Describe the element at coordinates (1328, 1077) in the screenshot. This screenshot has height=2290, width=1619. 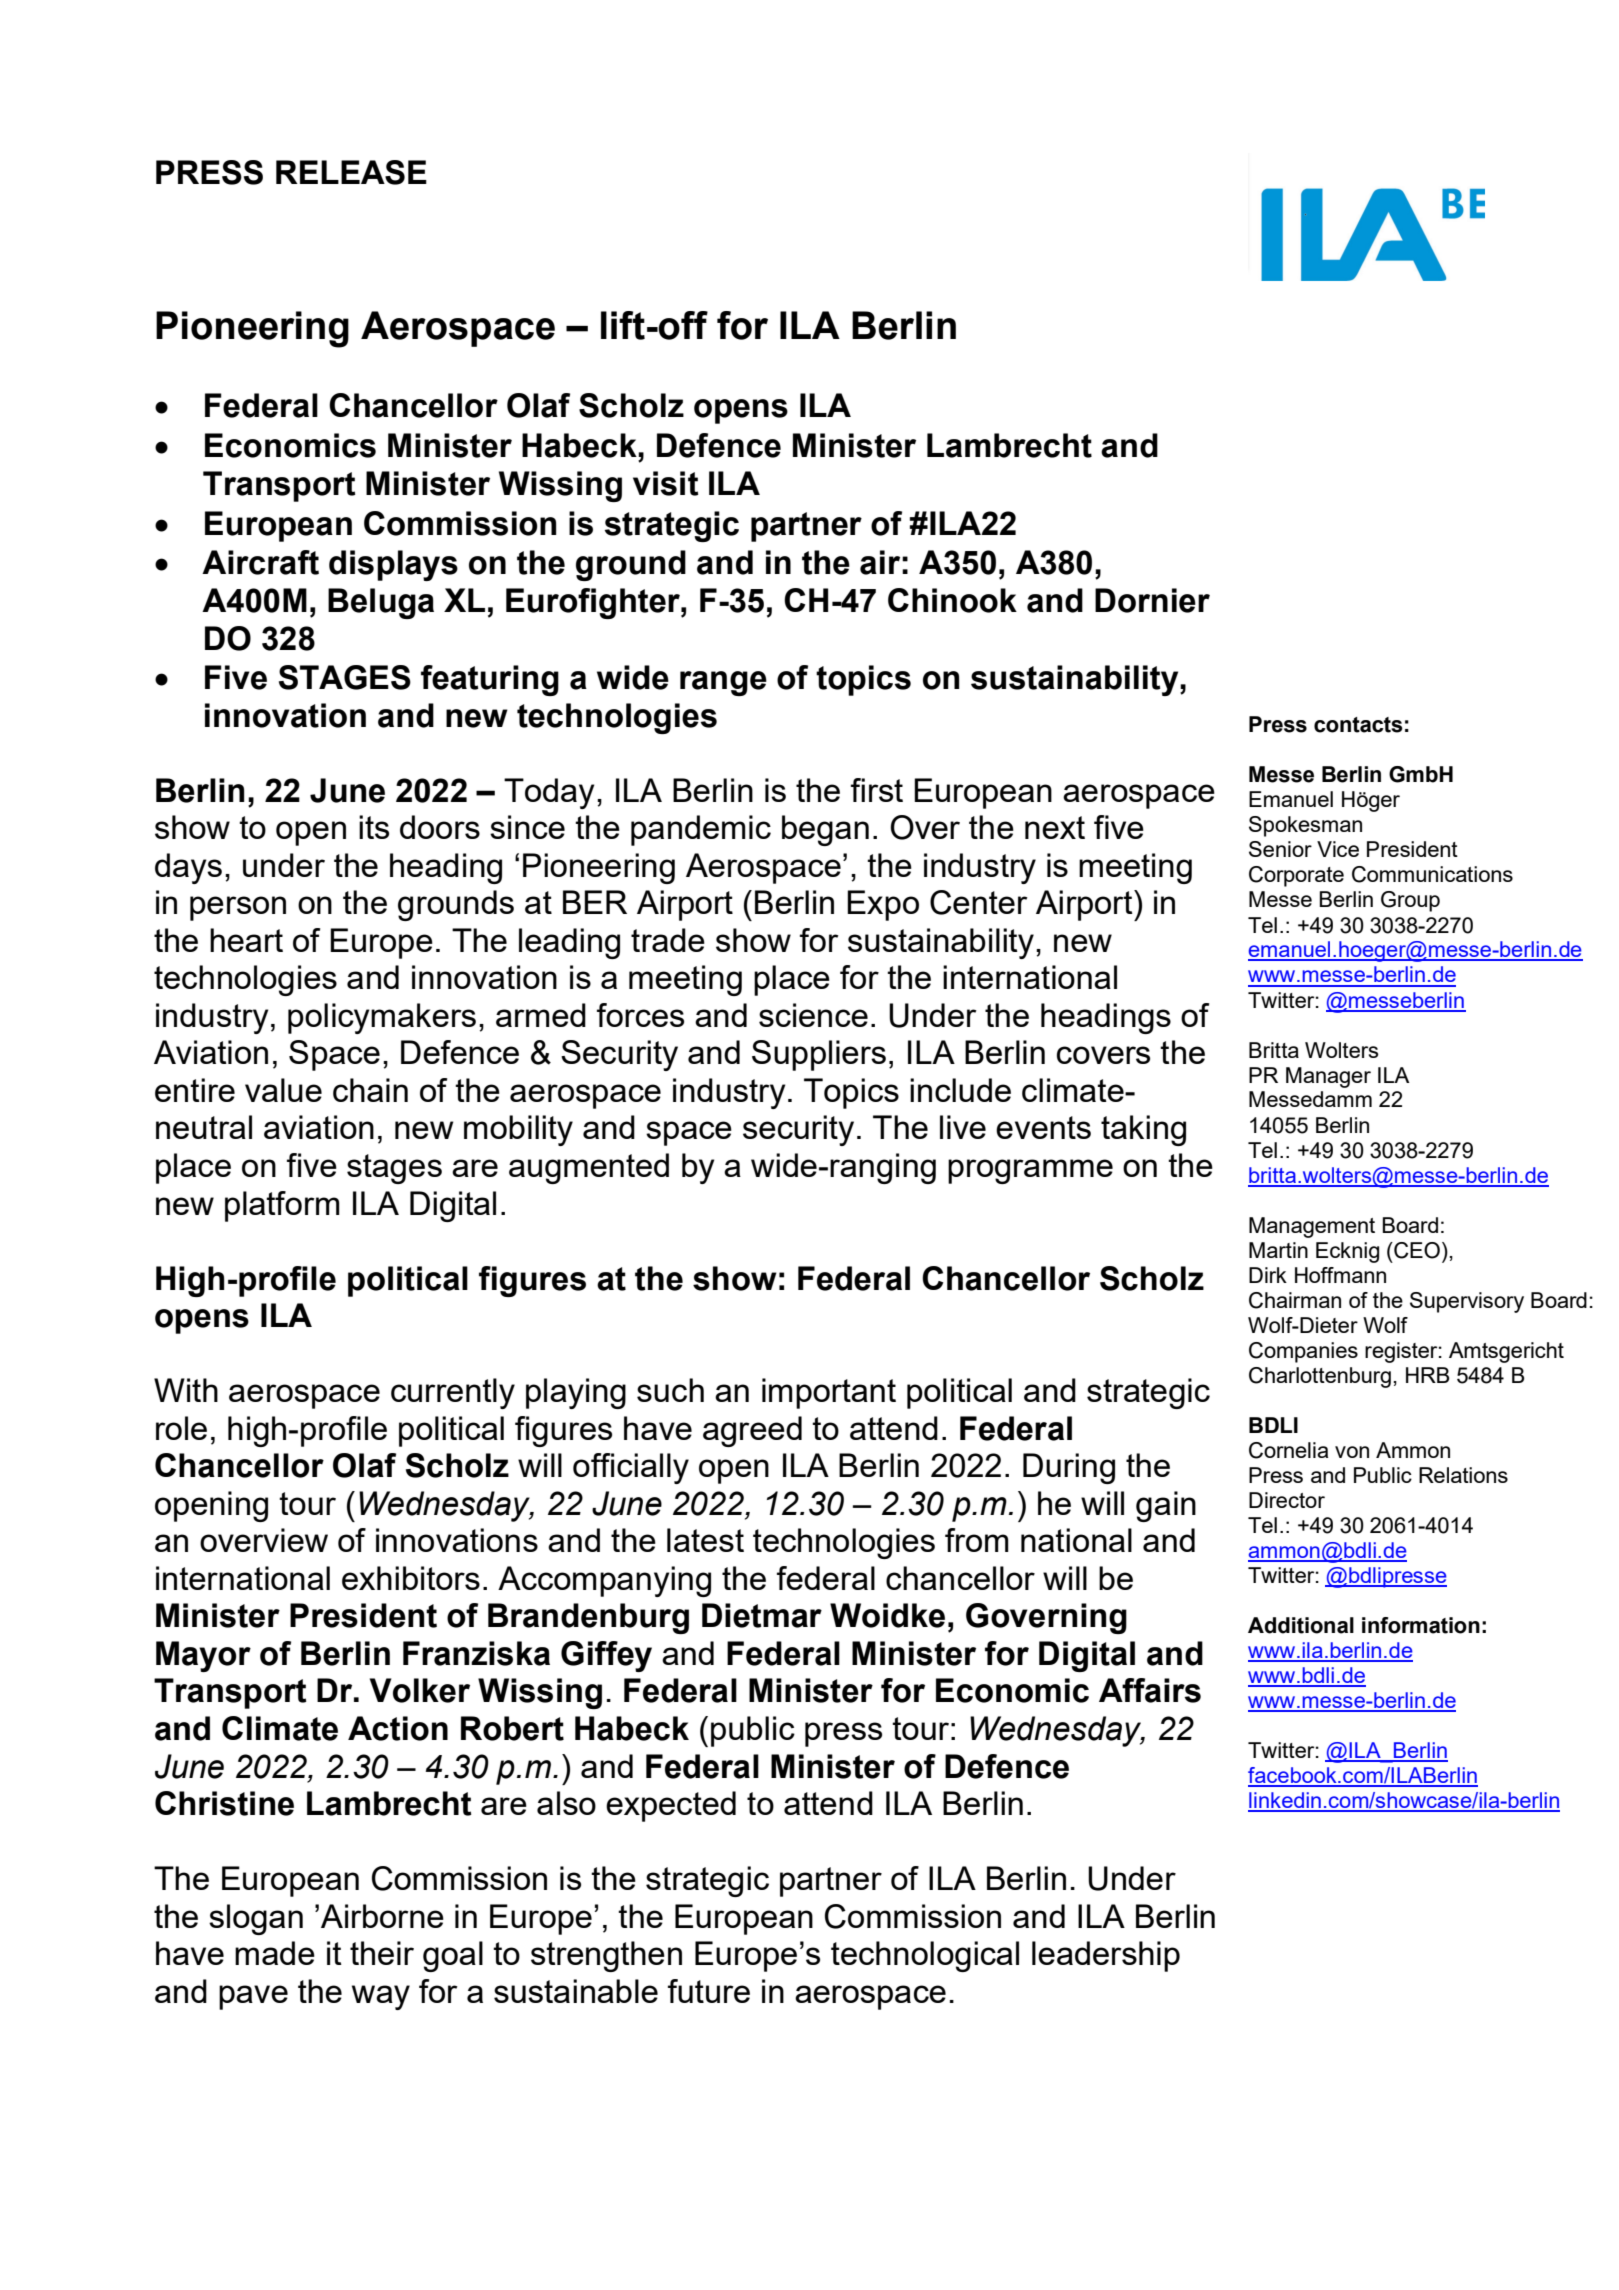
I see `Manager` at that location.
